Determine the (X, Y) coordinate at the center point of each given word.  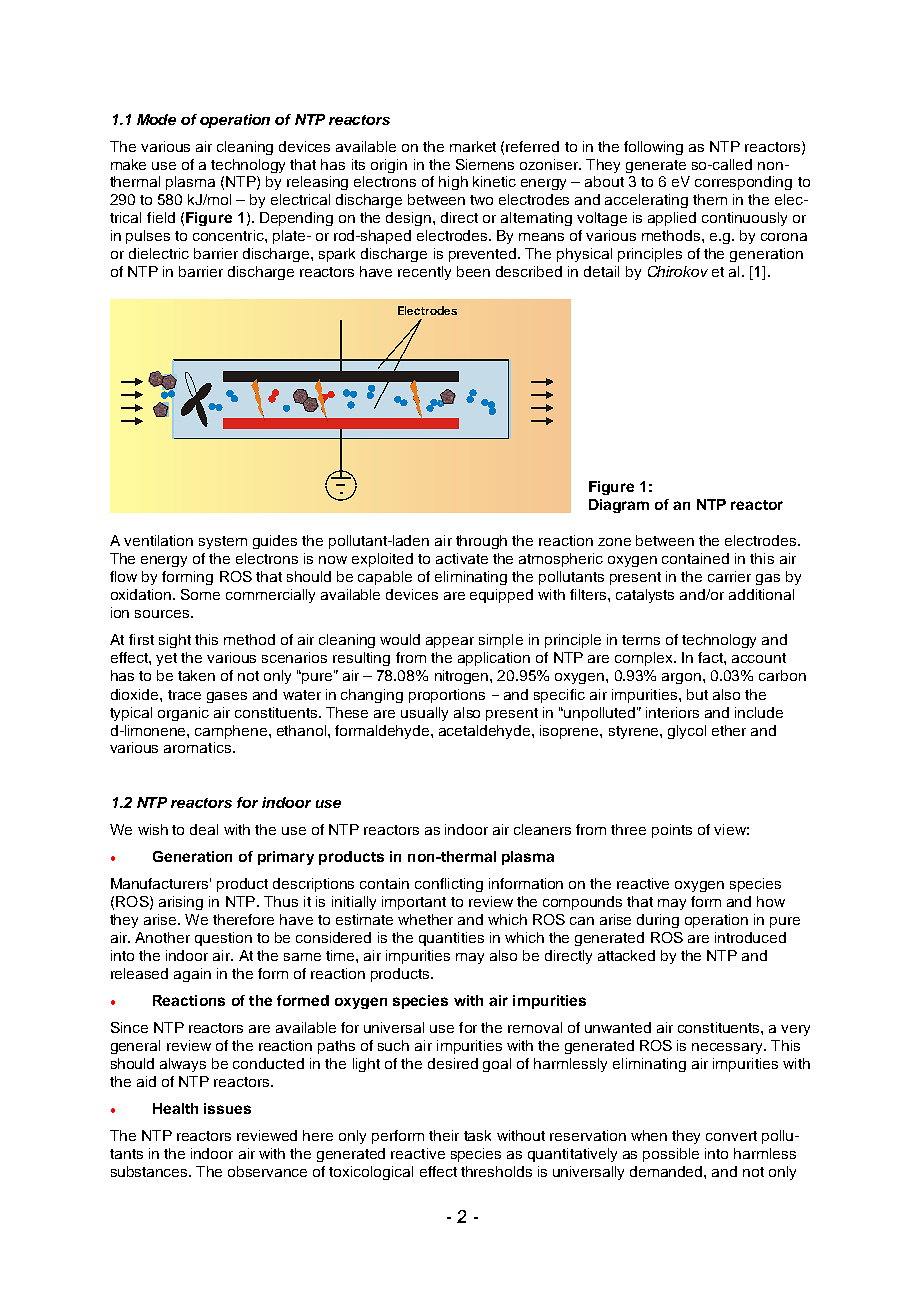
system (223, 542)
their (444, 1135)
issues (227, 1108)
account (759, 658)
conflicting (449, 885)
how (771, 901)
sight (175, 641)
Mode (156, 119)
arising (181, 903)
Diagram (619, 506)
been (473, 271)
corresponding (743, 183)
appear (450, 642)
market (473, 146)
